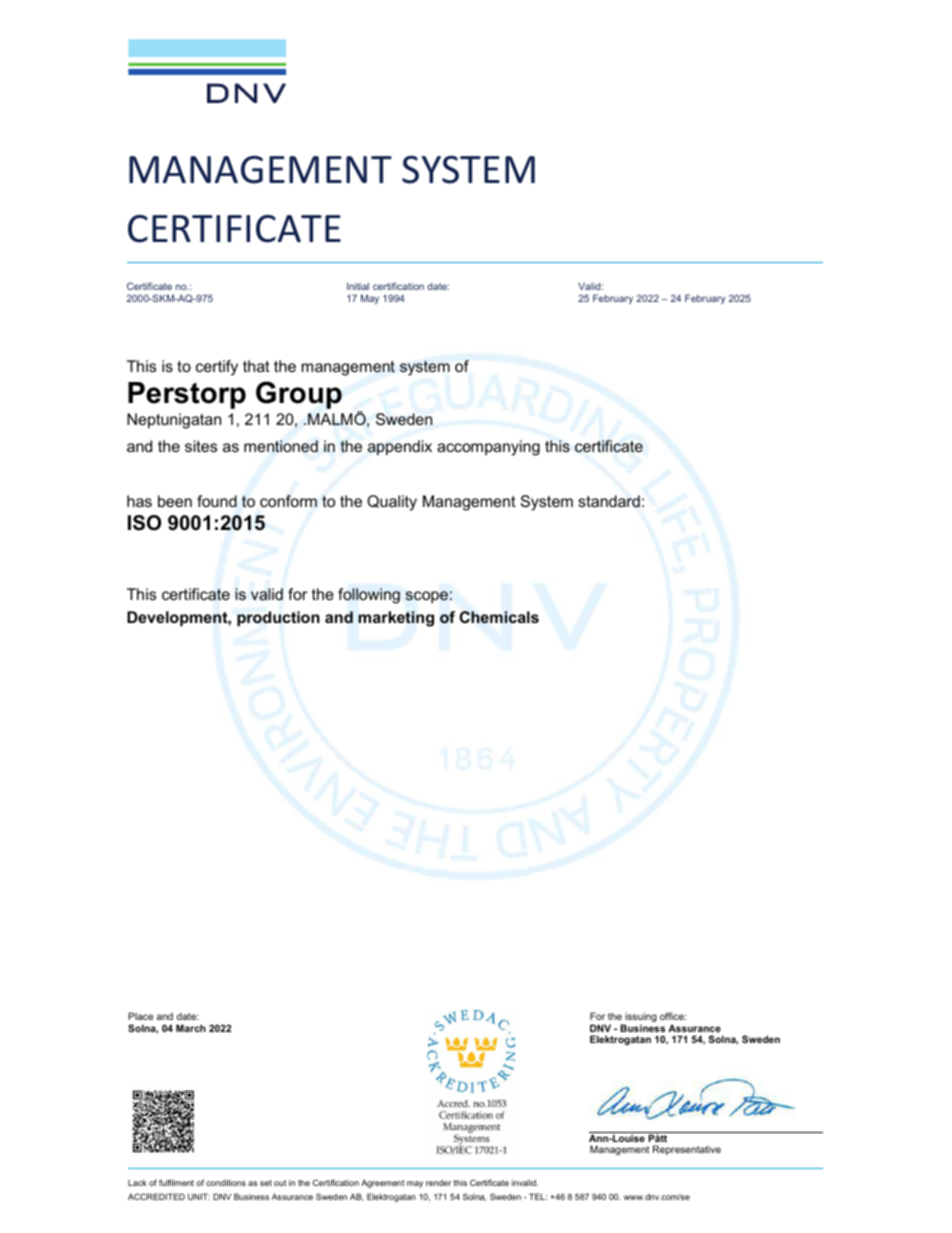 The image size is (952, 1233). I want to click on Place, so click(140, 1016).
